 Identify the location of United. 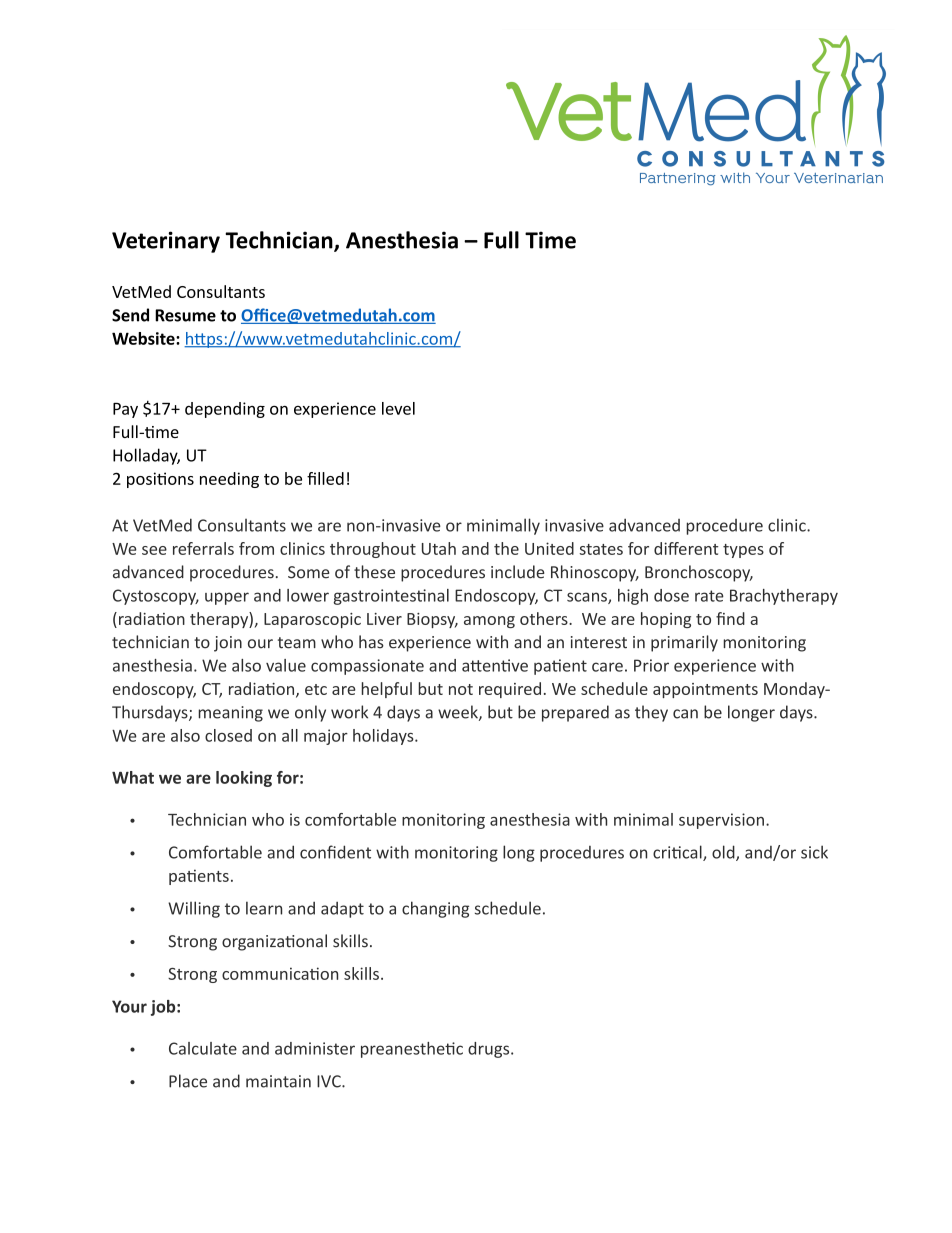
(549, 548).
